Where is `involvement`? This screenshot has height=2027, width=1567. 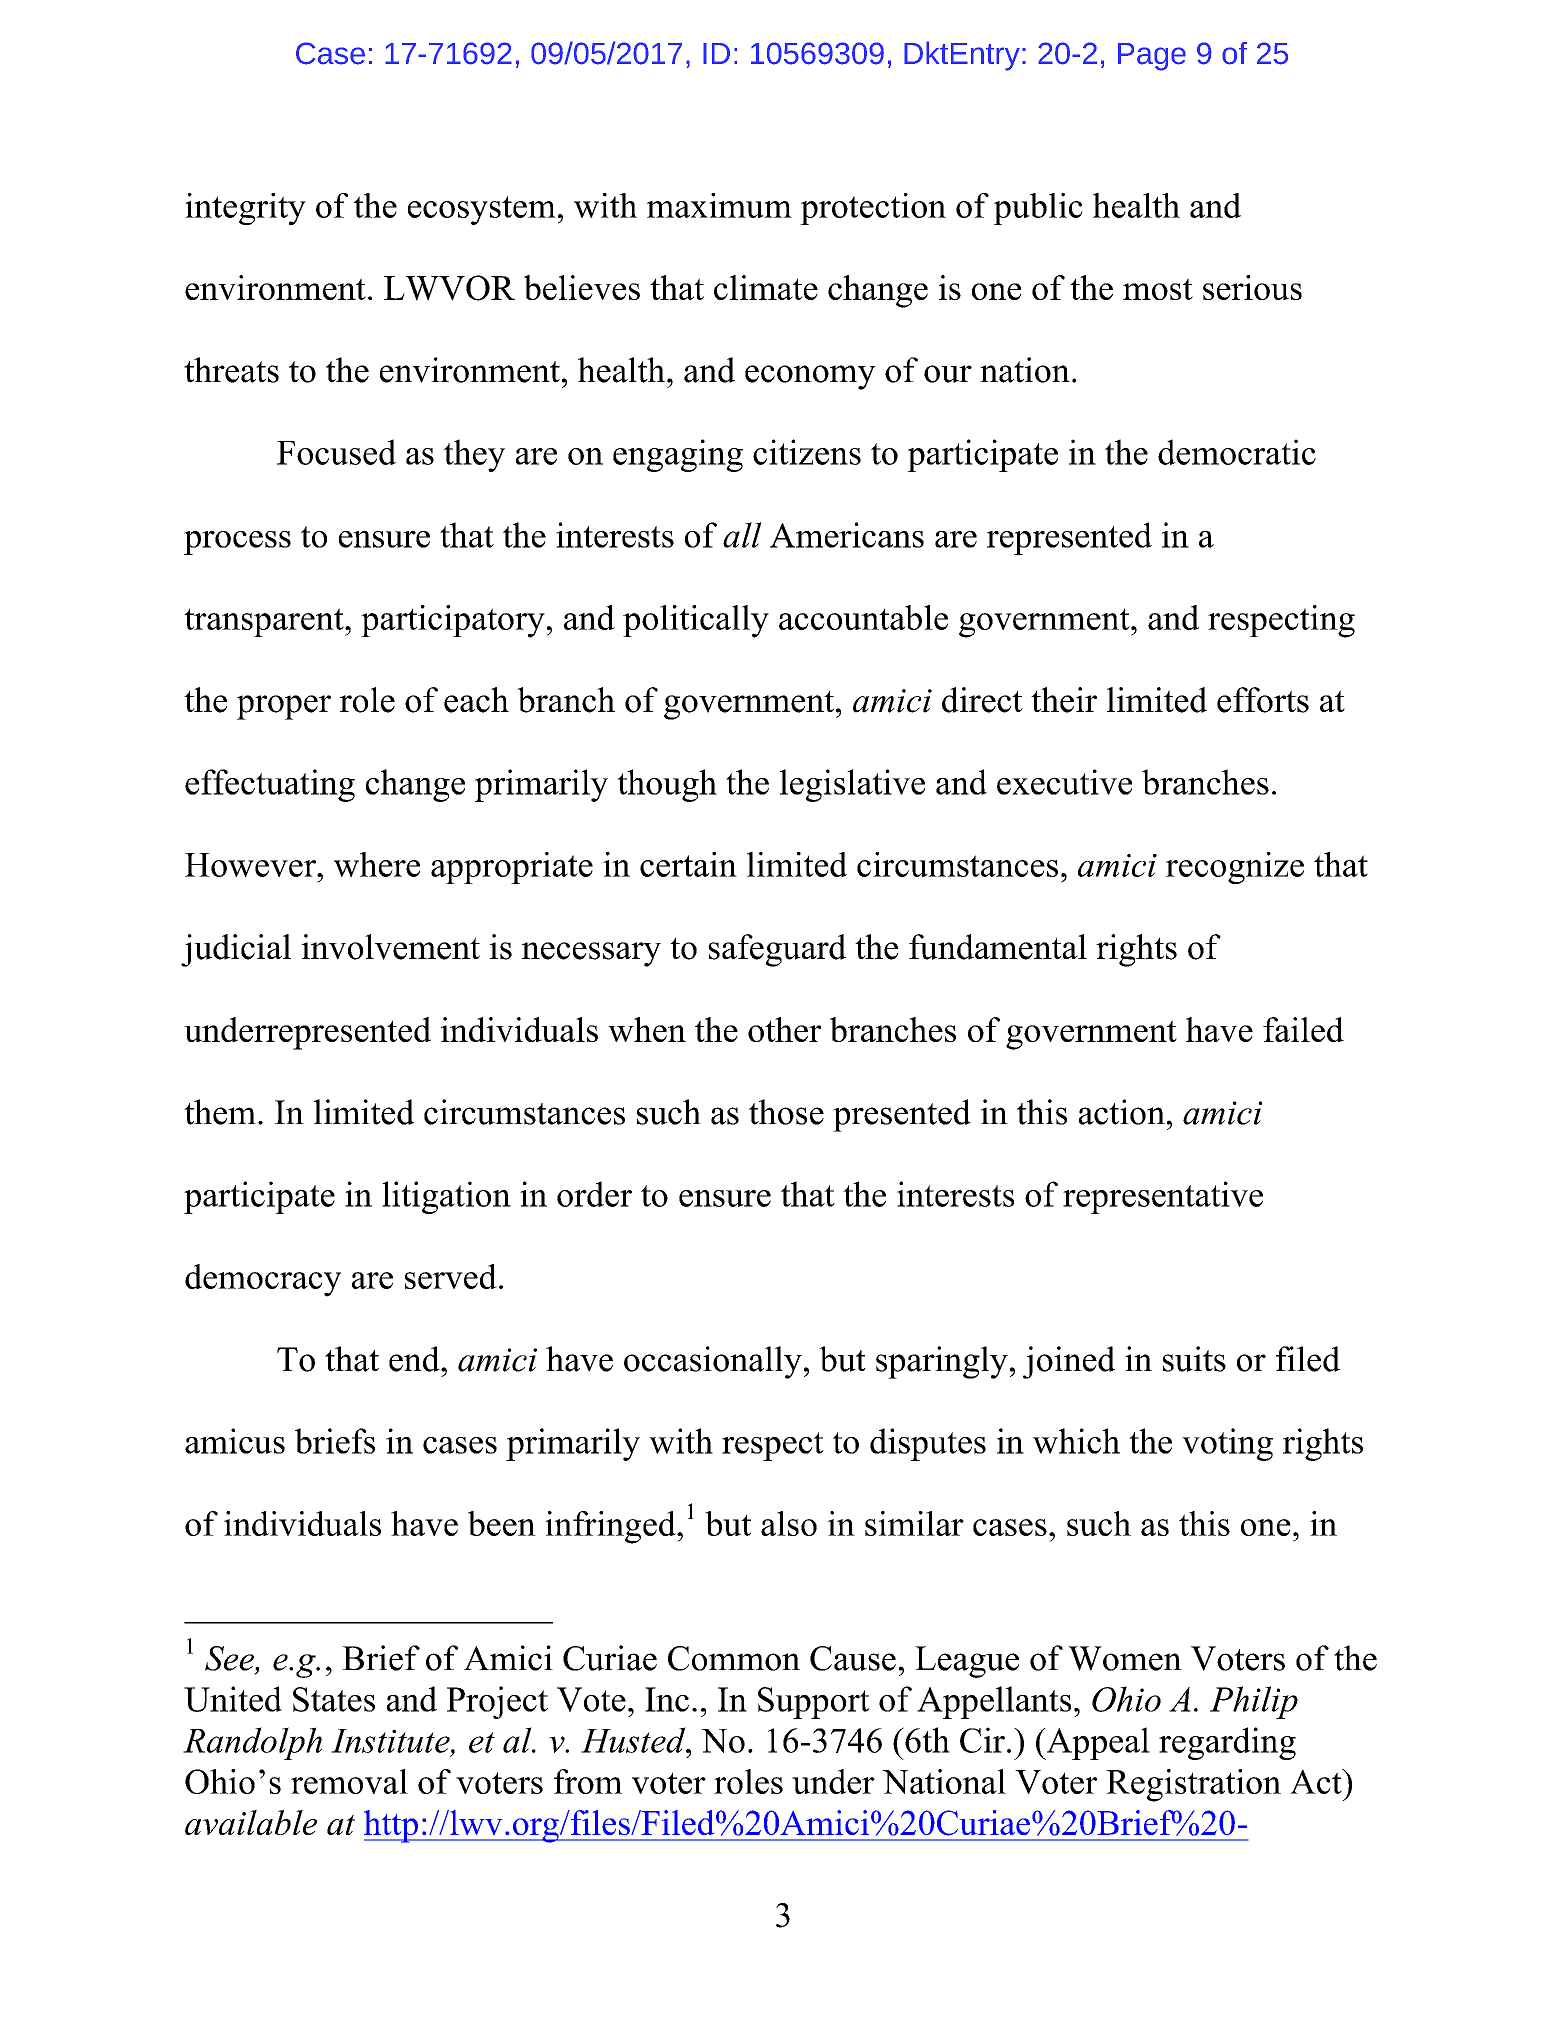 involvement is located at coordinates (391, 947).
